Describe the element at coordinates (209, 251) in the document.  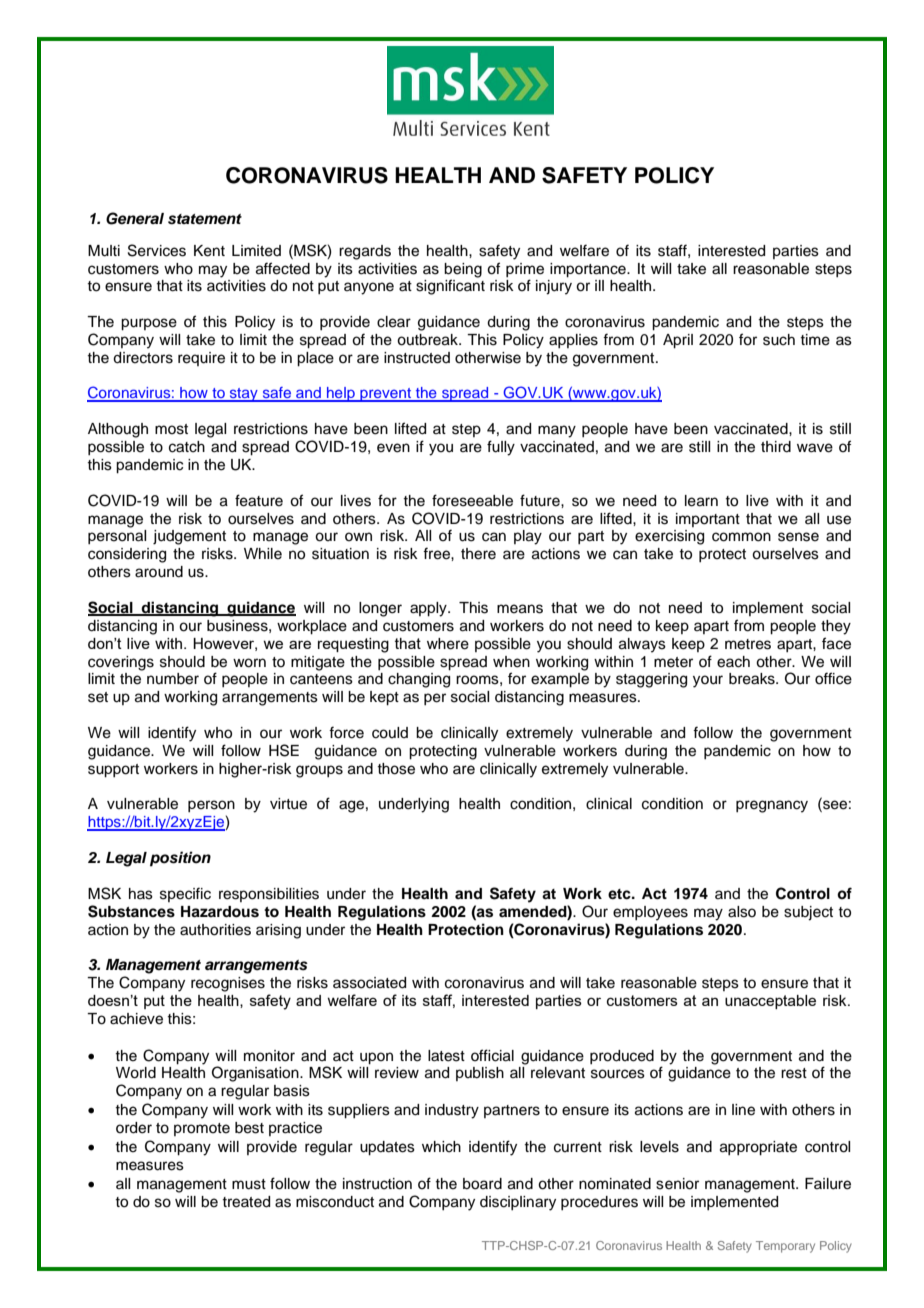
I see `Kent` at that location.
